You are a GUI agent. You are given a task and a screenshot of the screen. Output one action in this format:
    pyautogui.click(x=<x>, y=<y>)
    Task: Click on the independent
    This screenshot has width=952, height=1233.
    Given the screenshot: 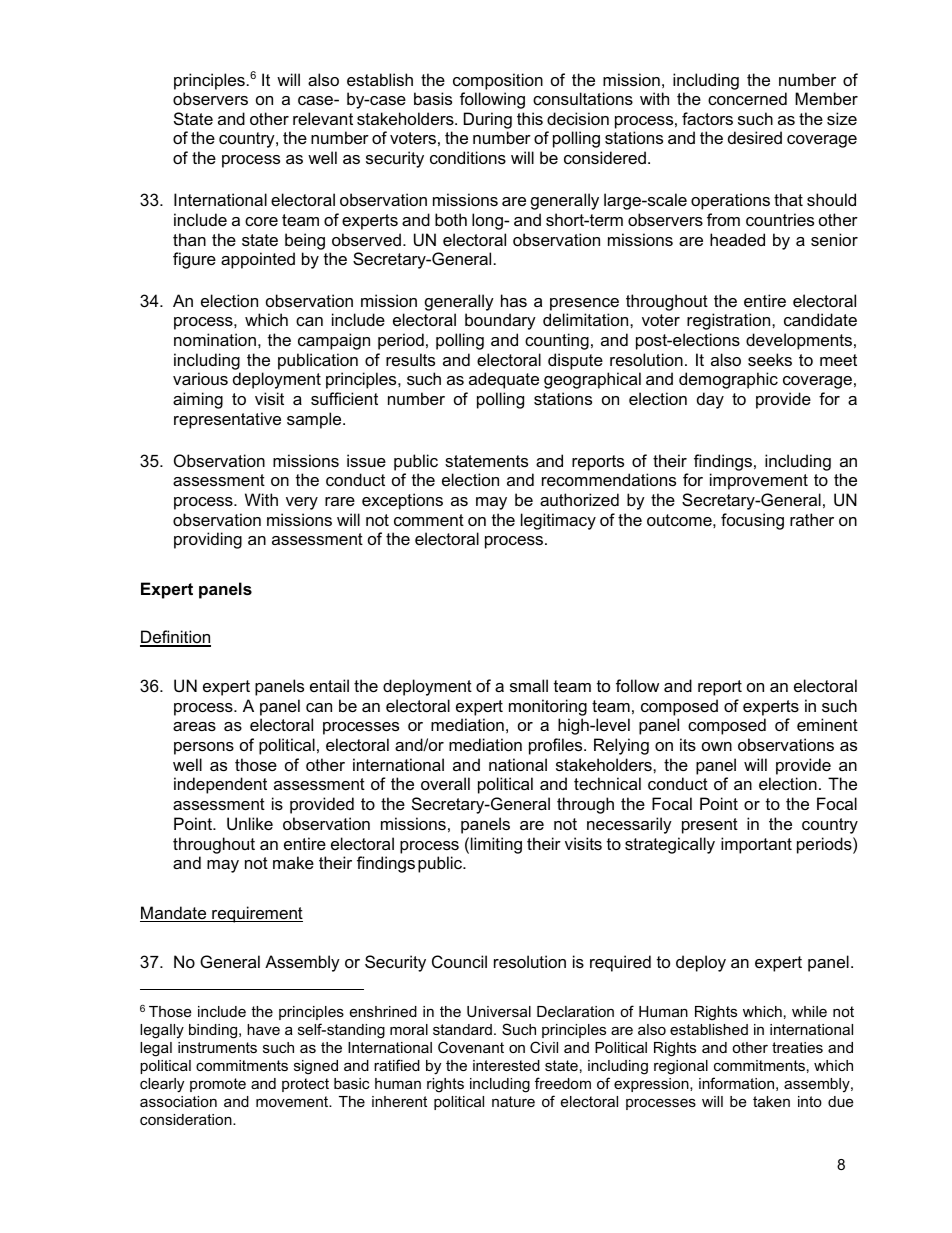 What is the action you would take?
    pyautogui.click(x=220, y=785)
